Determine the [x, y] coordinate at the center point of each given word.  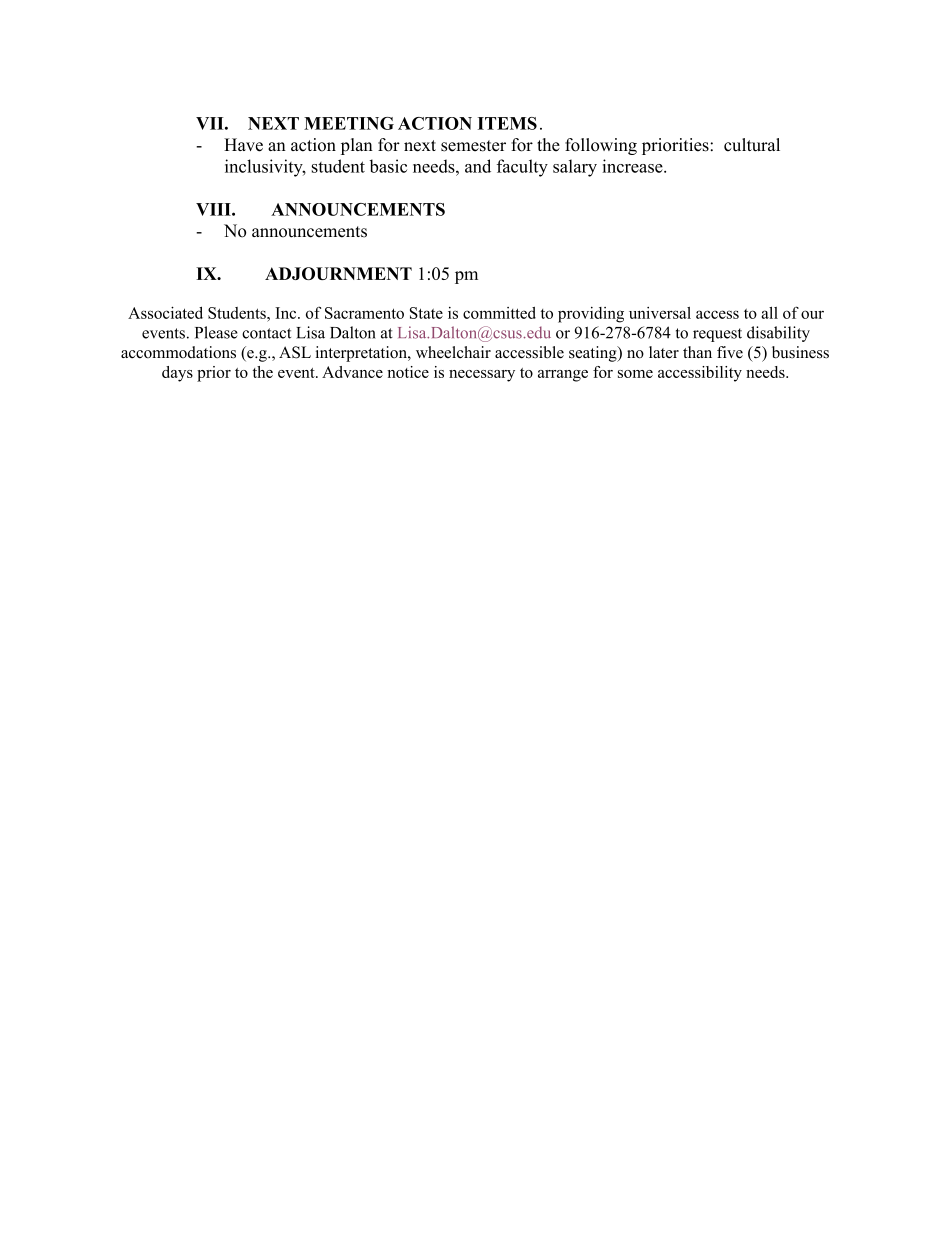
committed [499, 313]
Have [243, 145]
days [177, 374]
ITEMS [507, 123]
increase [632, 166]
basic [388, 166]
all [769, 313]
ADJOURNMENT [338, 273]
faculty [522, 168]
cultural [752, 145]
